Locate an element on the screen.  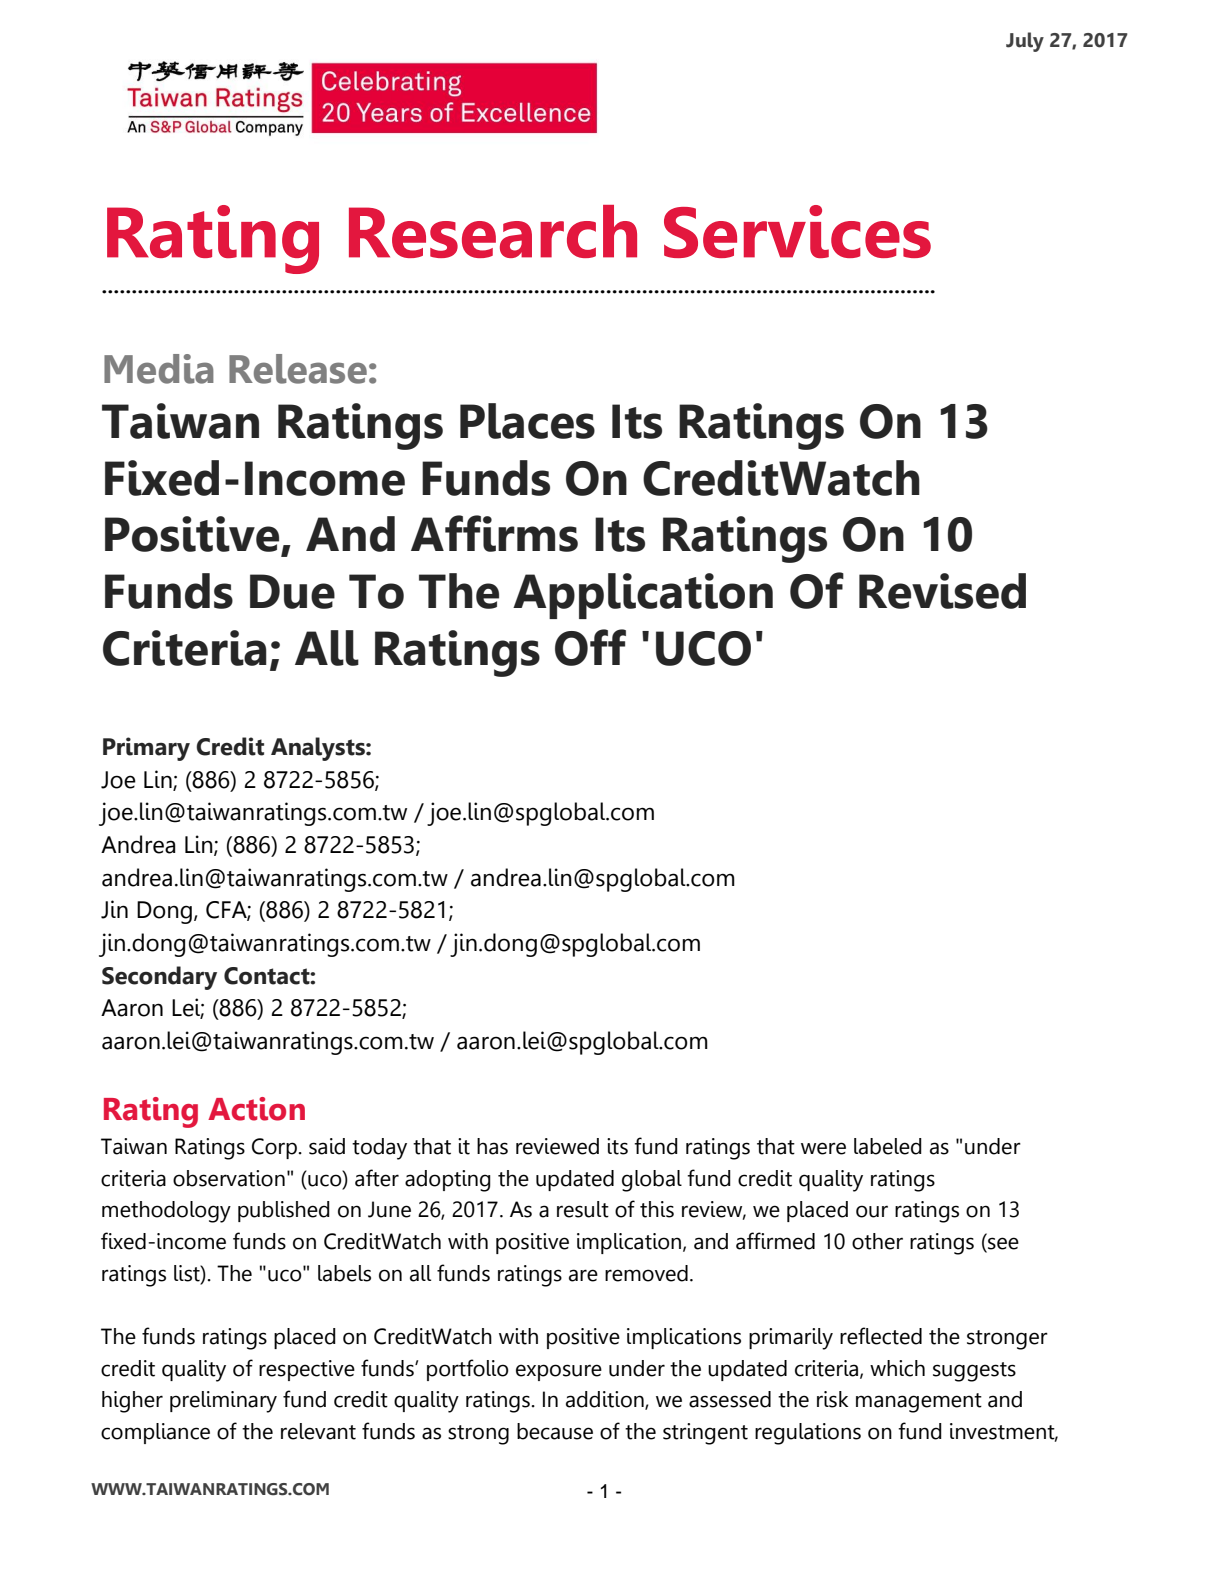
Places is located at coordinates (527, 421).
